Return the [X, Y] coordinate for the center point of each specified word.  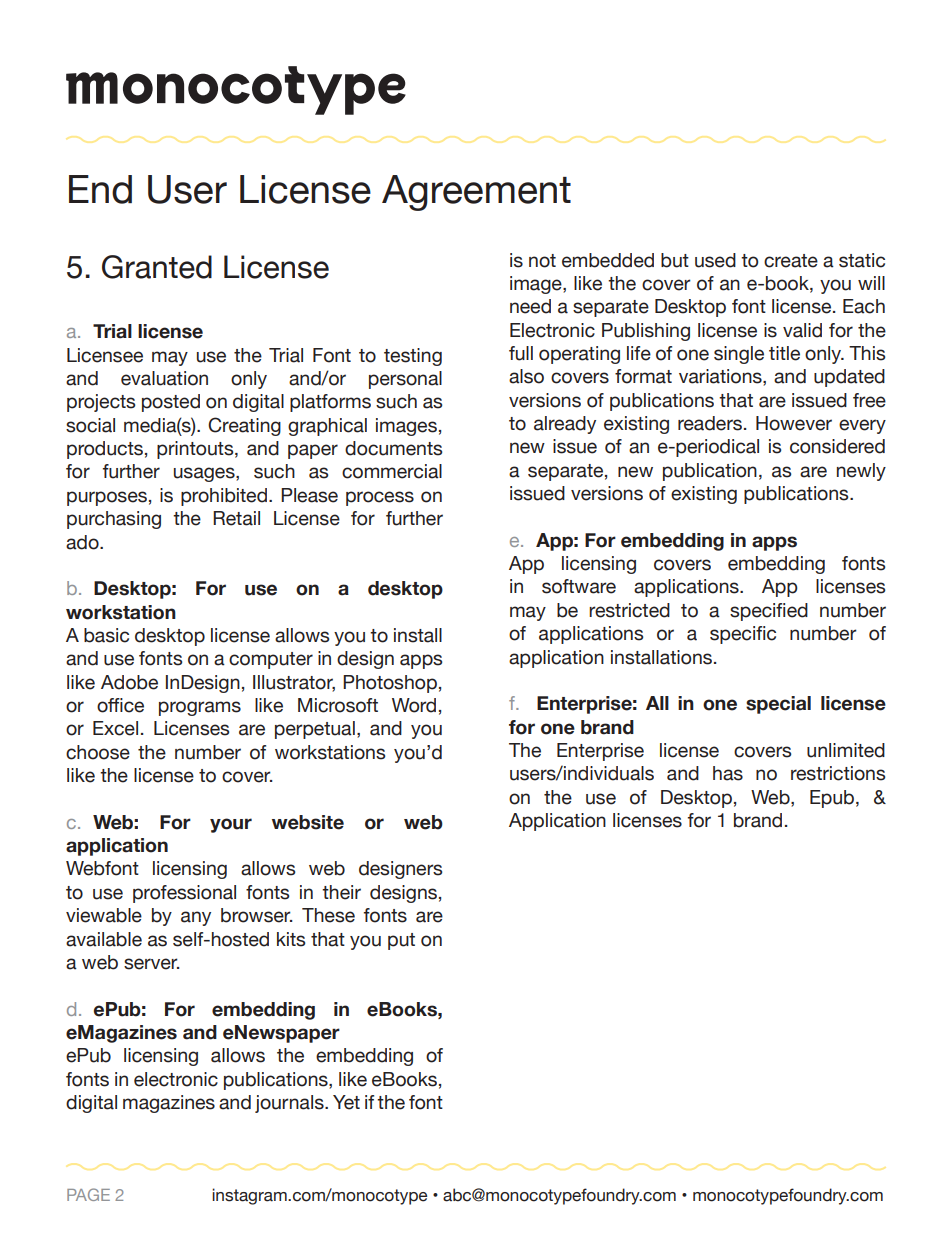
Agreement [476, 193]
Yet [346, 1102]
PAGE [88, 1194]
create [791, 261]
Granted [157, 267]
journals [290, 1104]
